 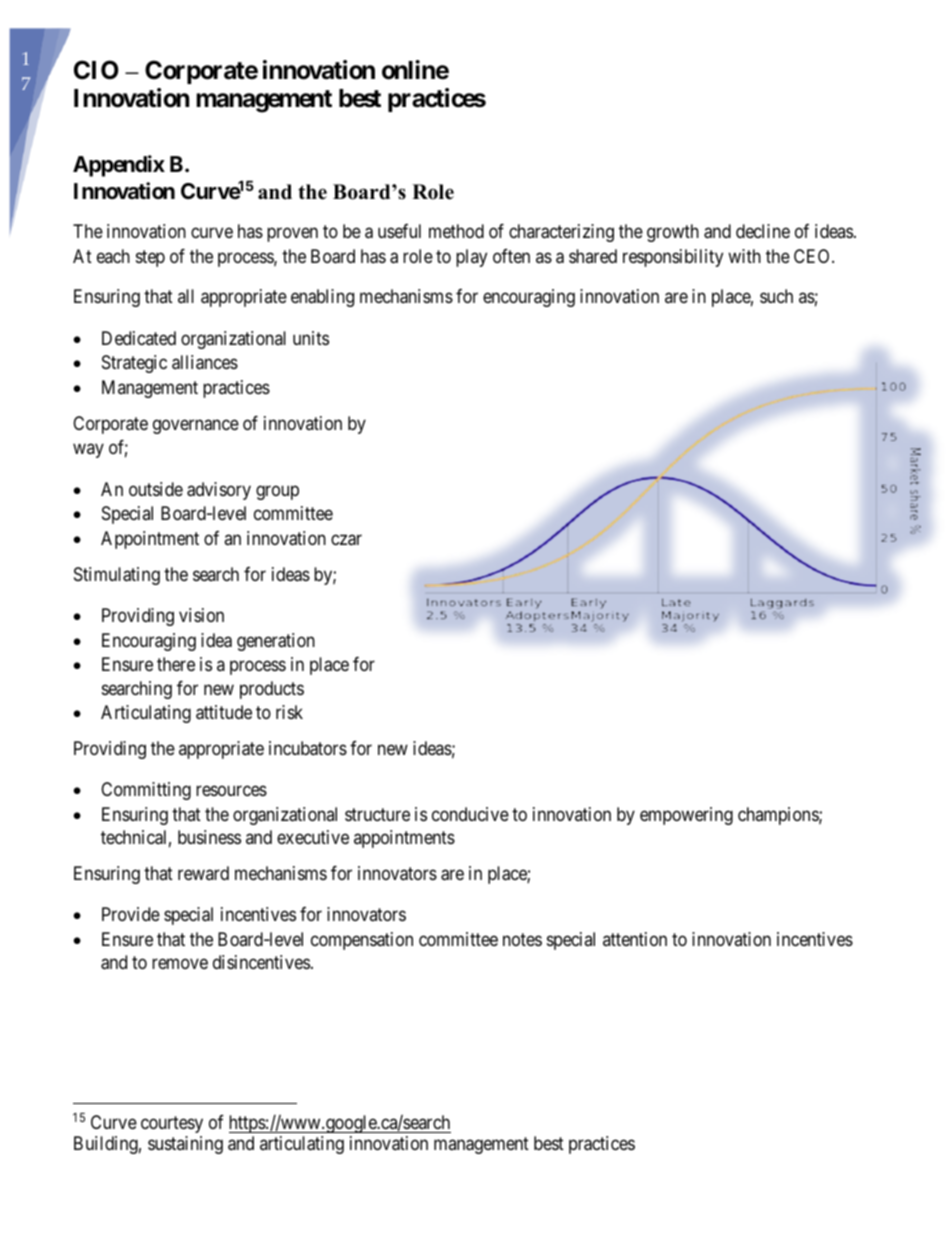 I want to click on czar, so click(x=346, y=540).
